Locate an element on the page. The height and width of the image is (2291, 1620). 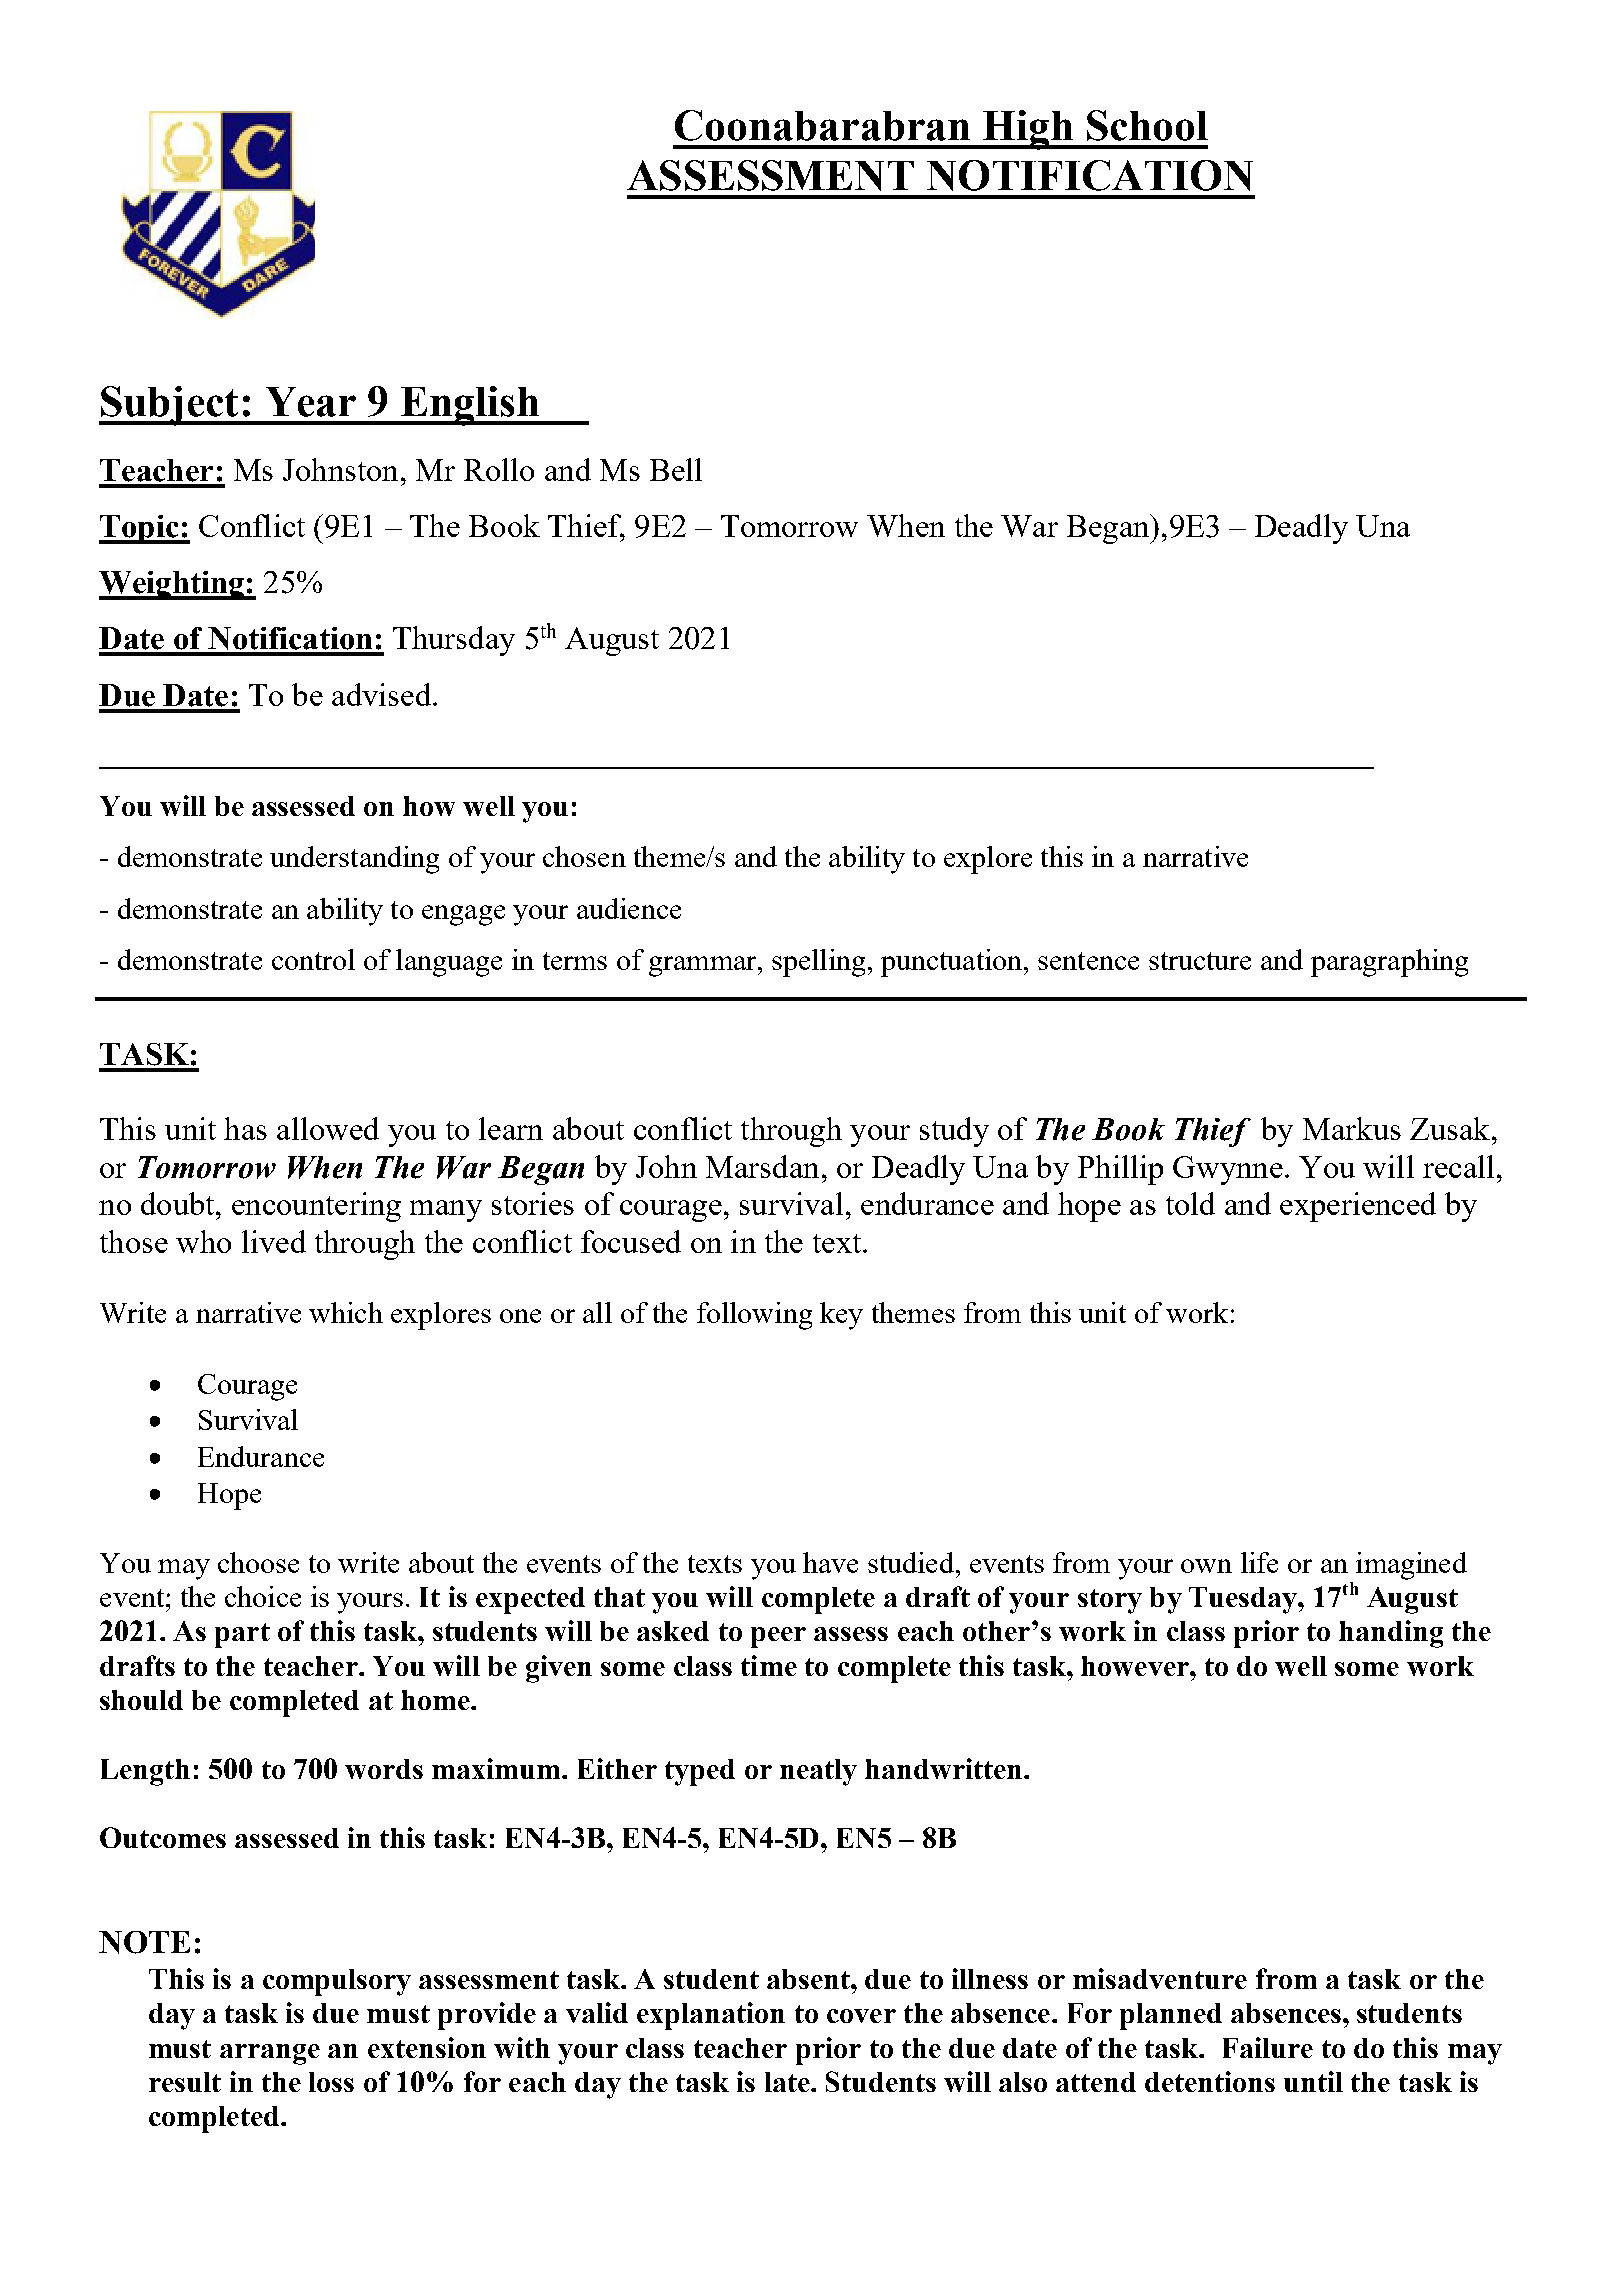
audience is located at coordinates (629, 908).
